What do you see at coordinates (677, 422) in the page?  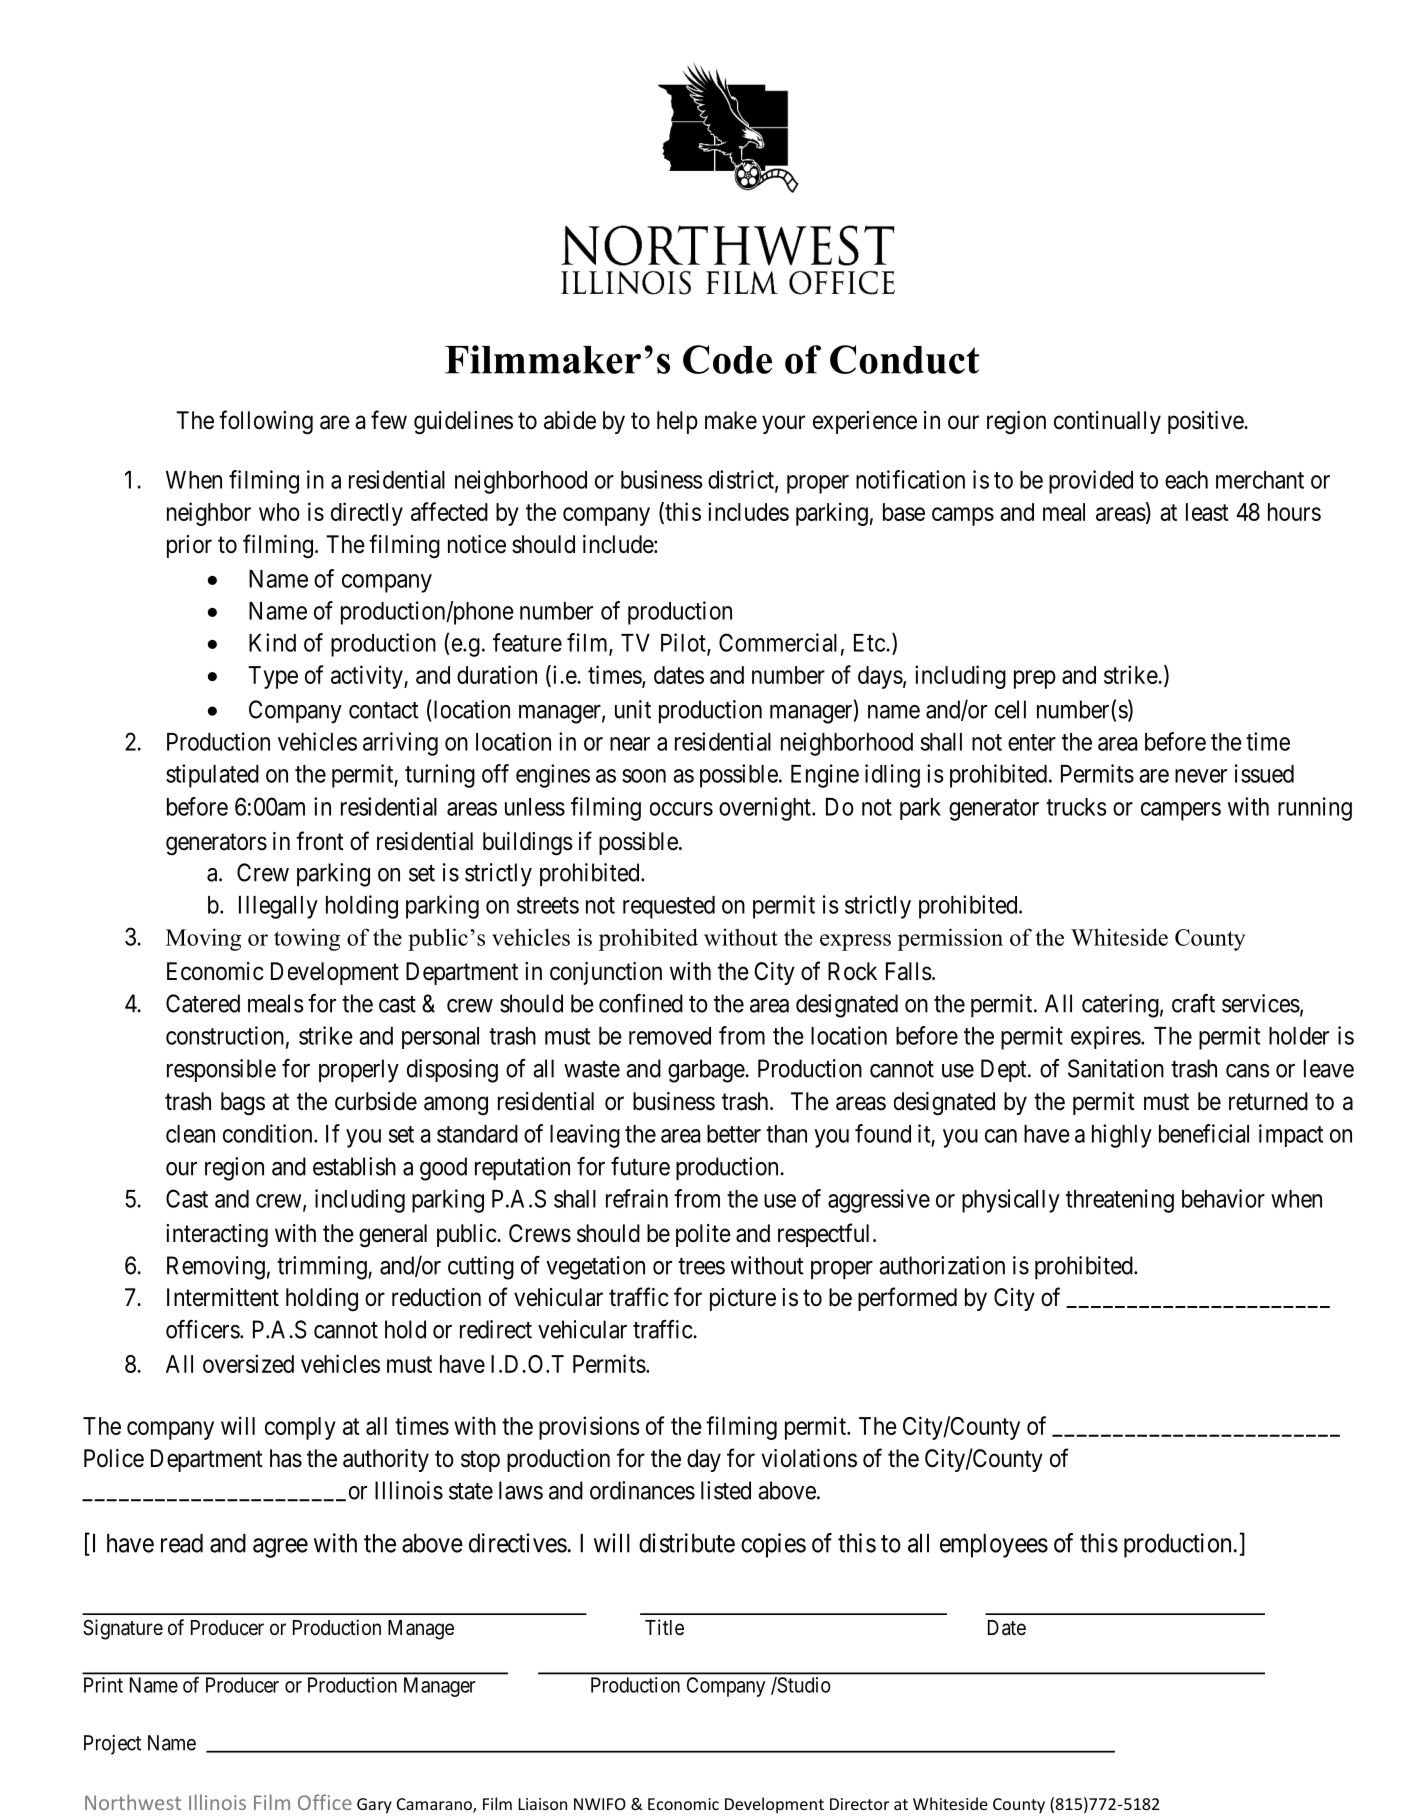 I see `help` at bounding box center [677, 422].
